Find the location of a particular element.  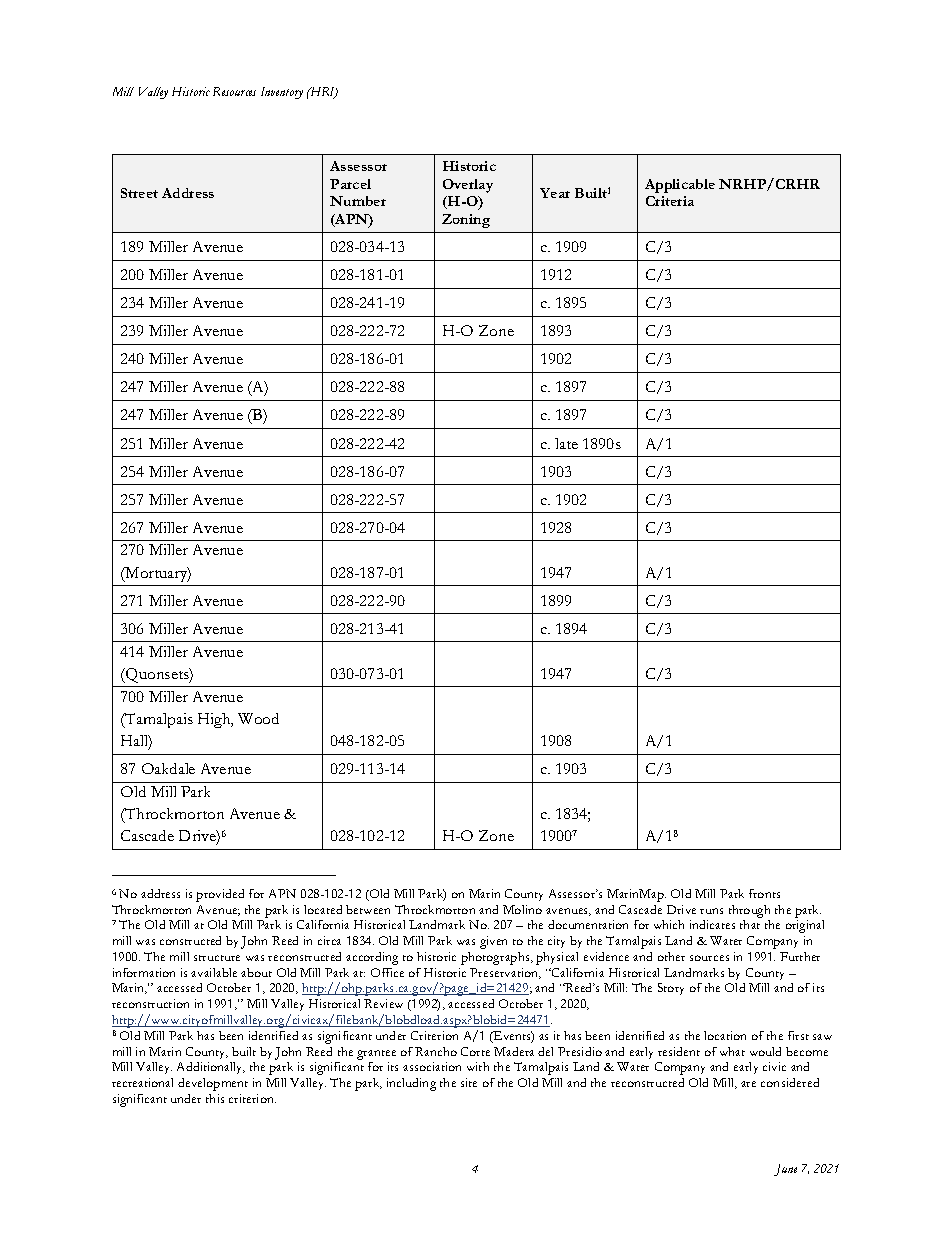

Criteria is located at coordinates (670, 201).
